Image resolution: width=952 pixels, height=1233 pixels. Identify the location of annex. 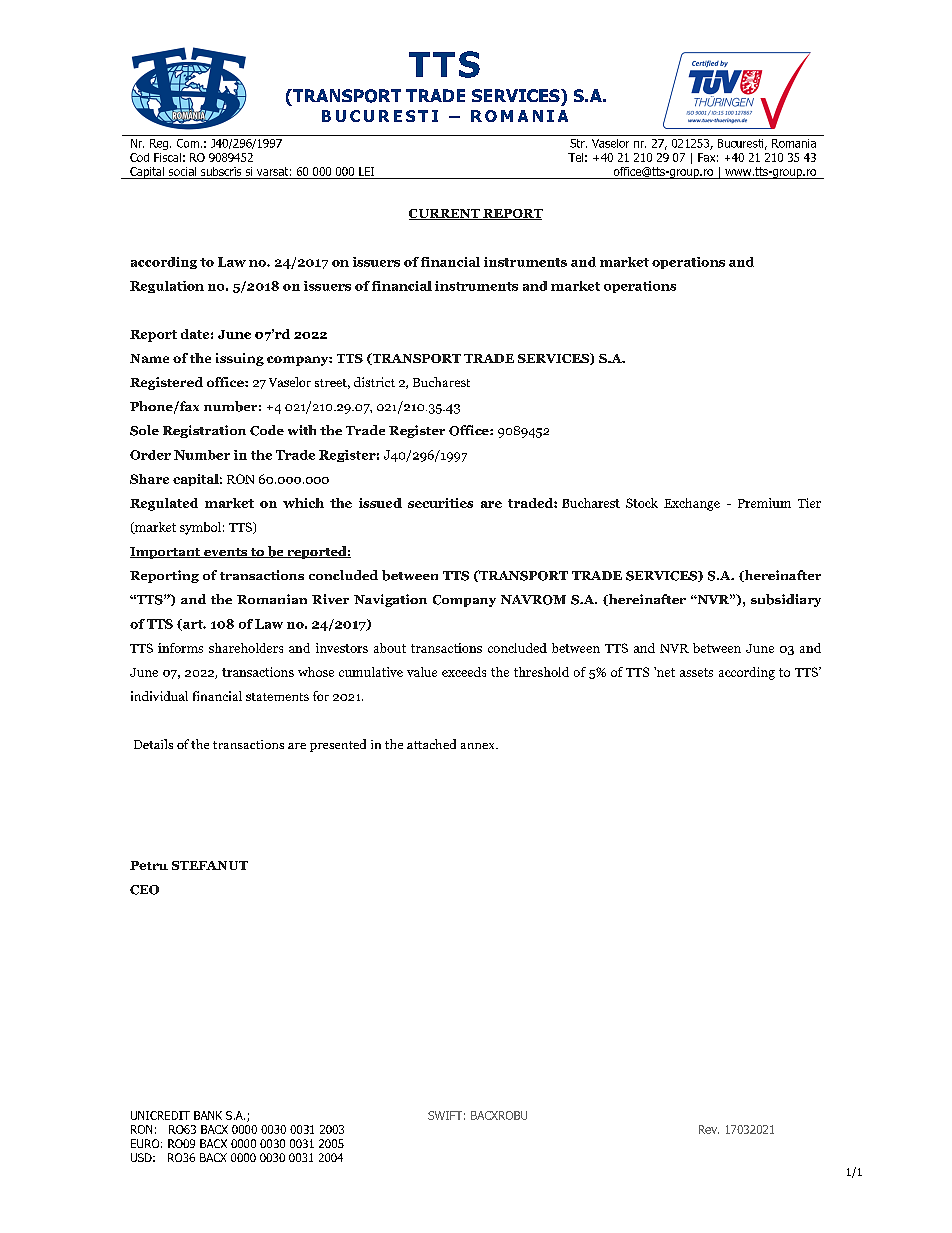
(479, 746).
